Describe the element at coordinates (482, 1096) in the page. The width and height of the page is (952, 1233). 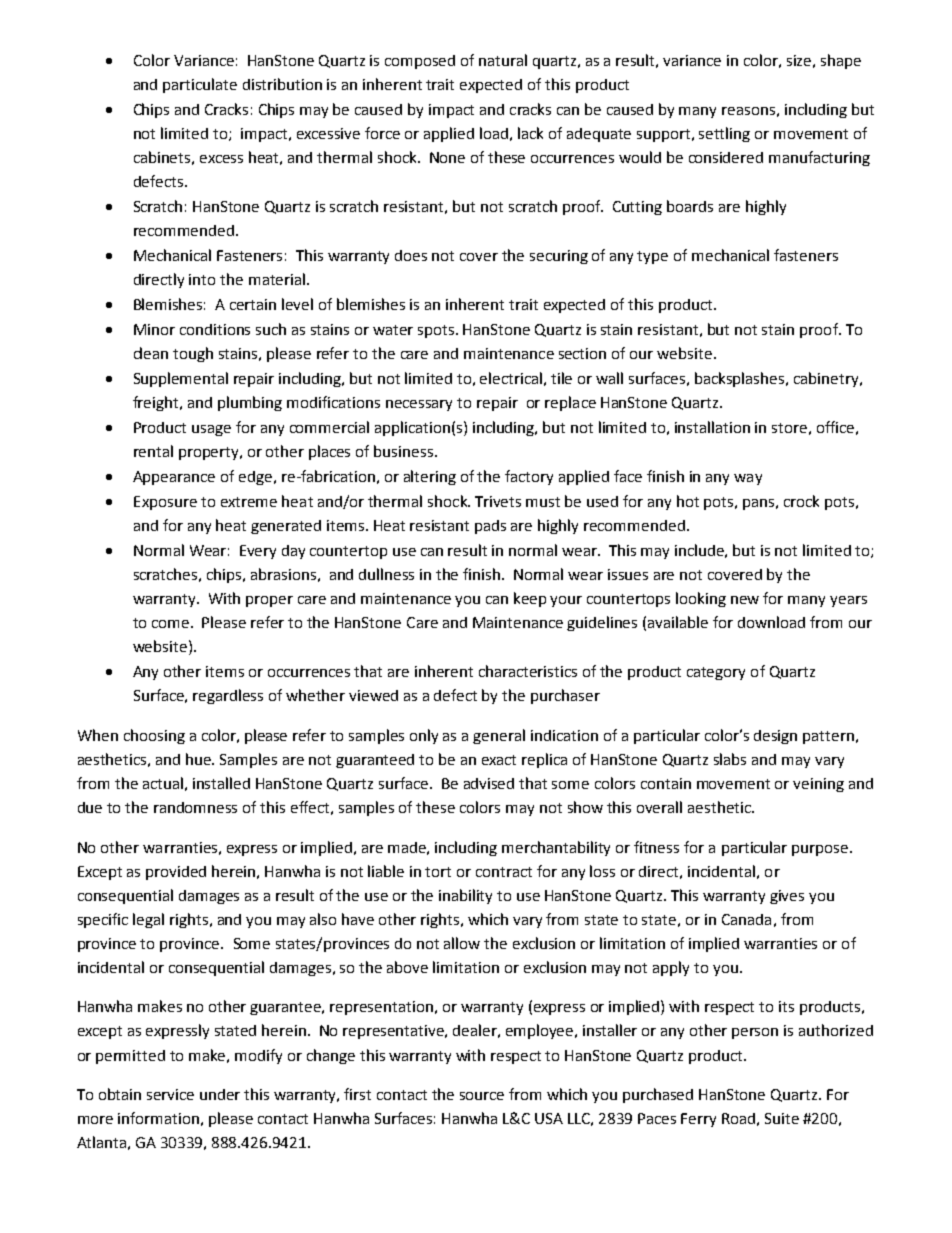
I see `source` at that location.
